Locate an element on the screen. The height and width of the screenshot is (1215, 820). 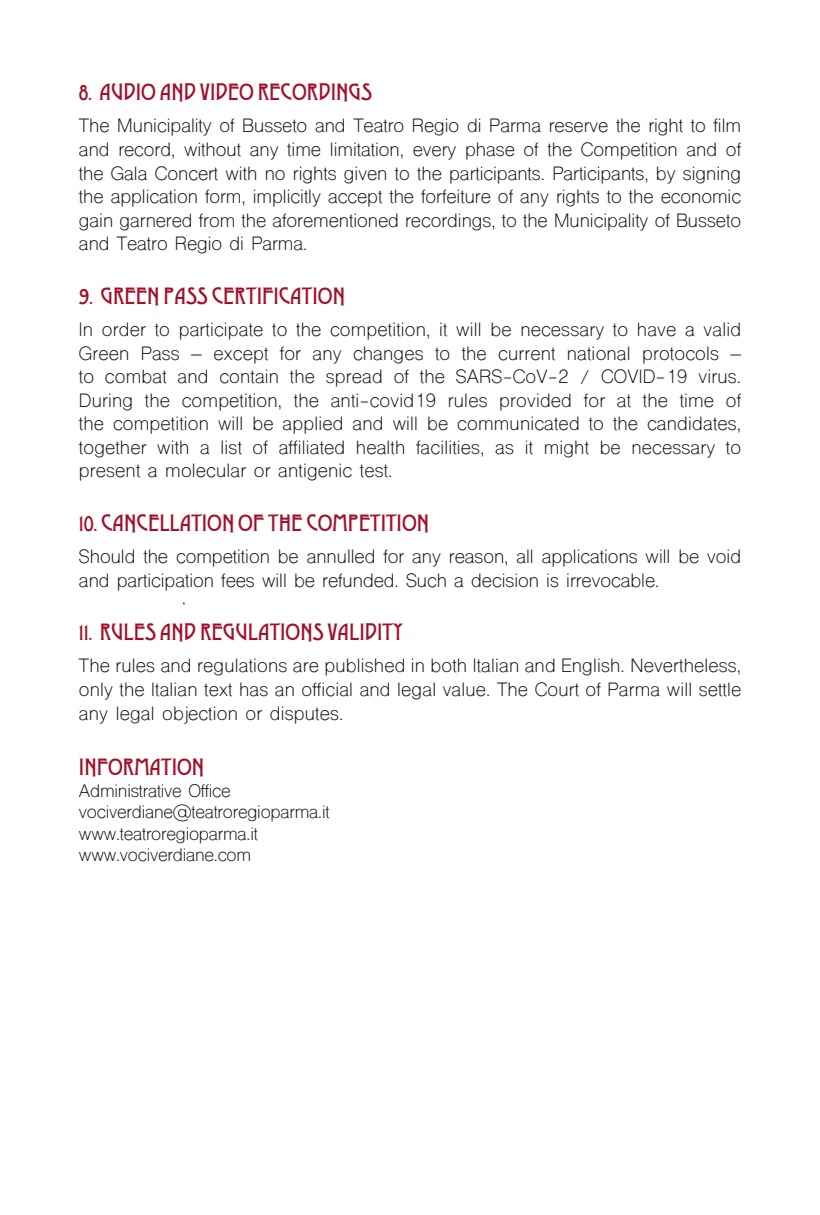
settle is located at coordinates (720, 689).
